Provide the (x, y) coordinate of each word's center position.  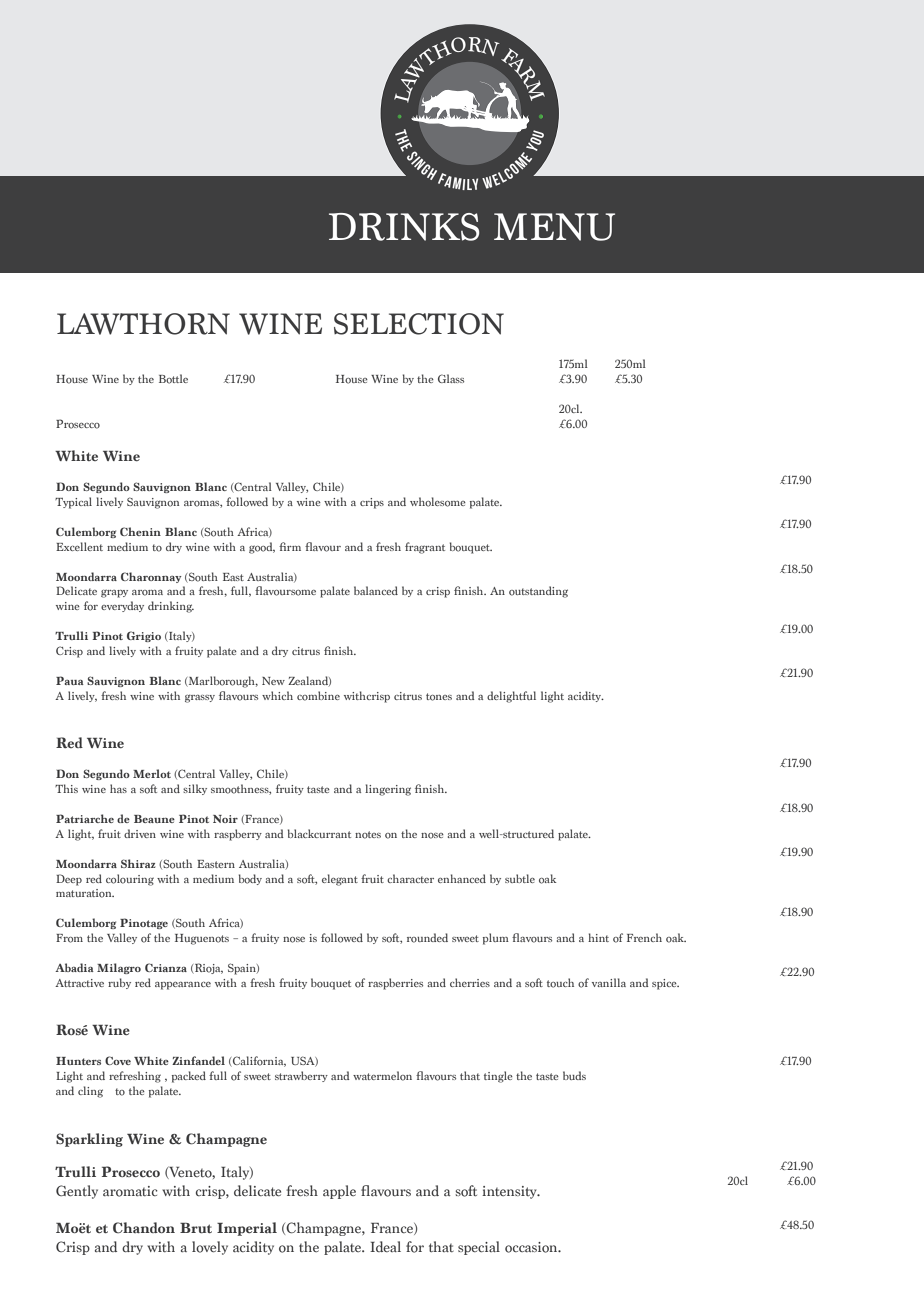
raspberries (395, 984)
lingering (388, 790)
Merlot (152, 773)
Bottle (173, 379)
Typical (73, 503)
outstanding (538, 592)
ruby (119, 983)
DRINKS (404, 227)
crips (372, 503)
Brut (196, 1228)
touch (560, 983)
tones (439, 697)
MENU (554, 227)
